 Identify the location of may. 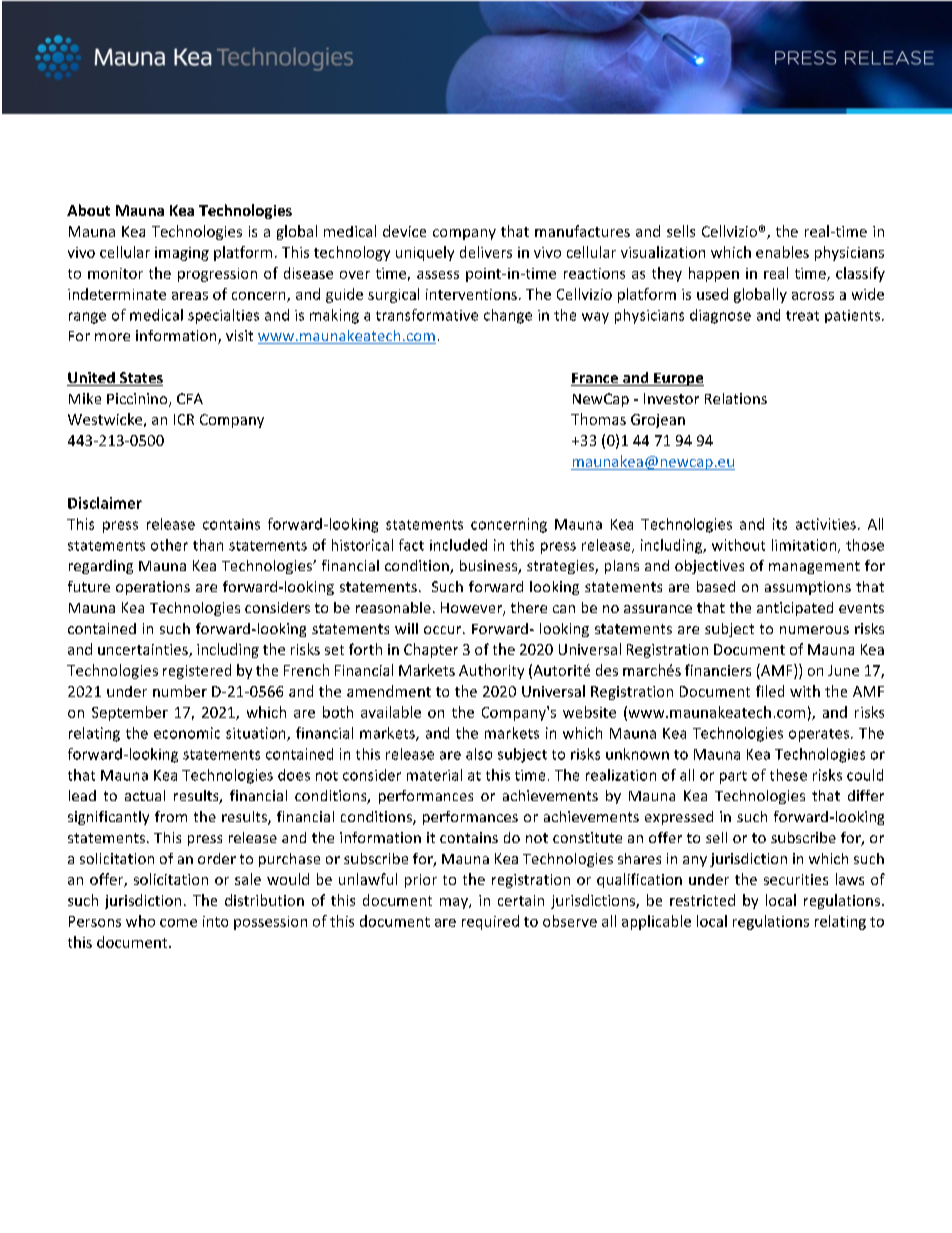
(455, 903).
